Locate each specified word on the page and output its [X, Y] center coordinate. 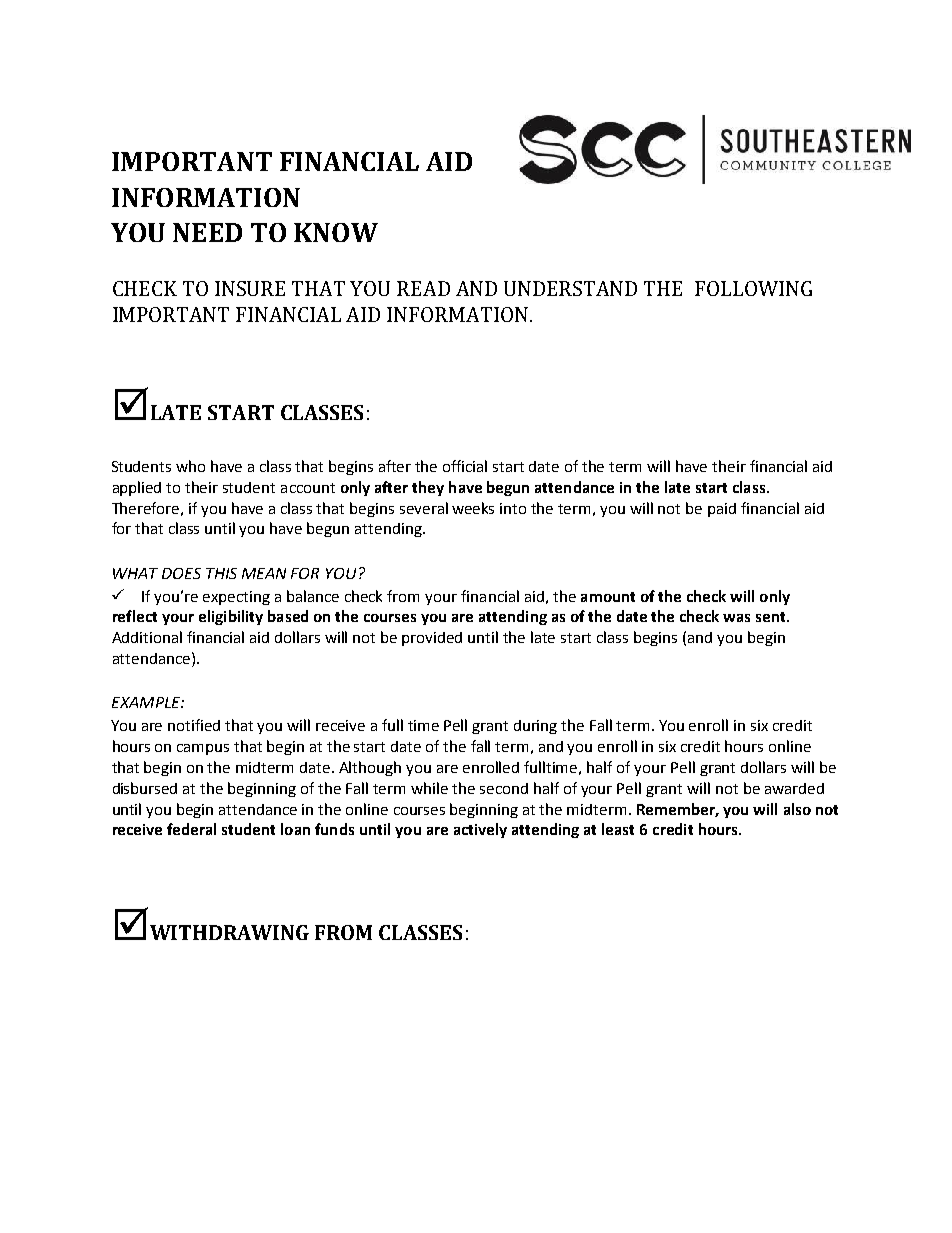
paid [722, 510]
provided [432, 639]
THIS [221, 573]
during [535, 727]
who [190, 466]
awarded [794, 788]
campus [203, 749]
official [465, 466]
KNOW [336, 232]
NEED [207, 232]
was [736, 618]
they [428, 488]
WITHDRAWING [229, 932]
